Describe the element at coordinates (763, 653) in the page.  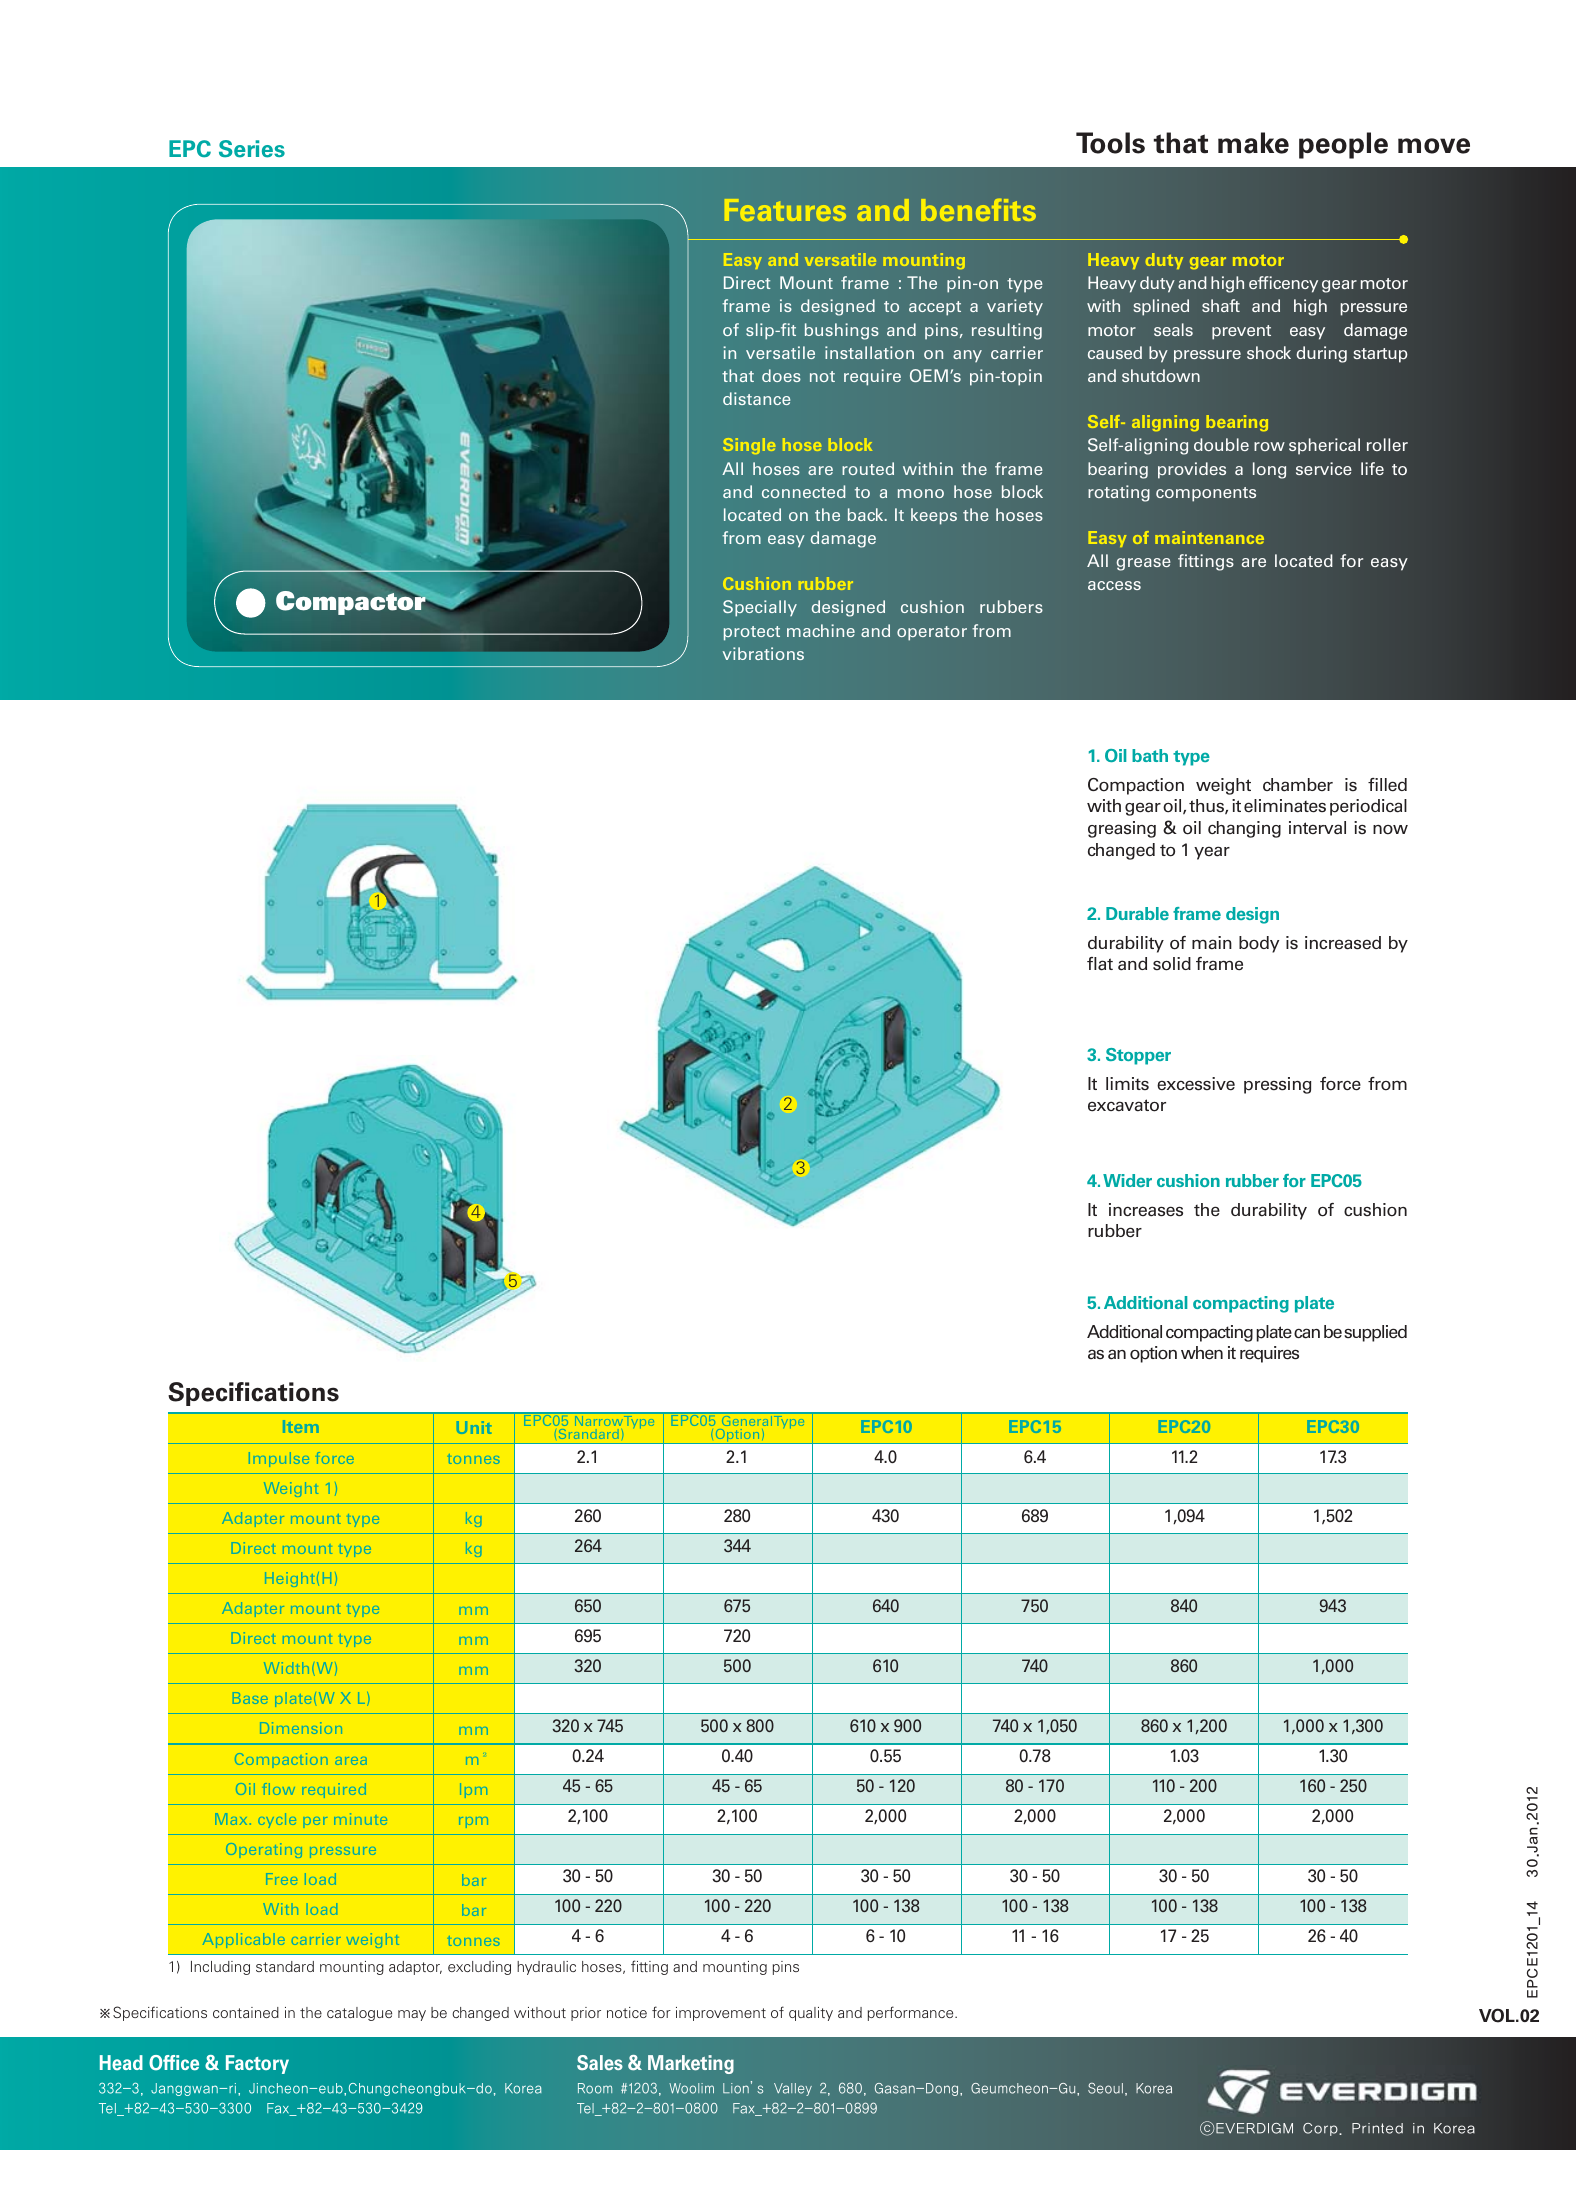
I see `vibrations` at that location.
